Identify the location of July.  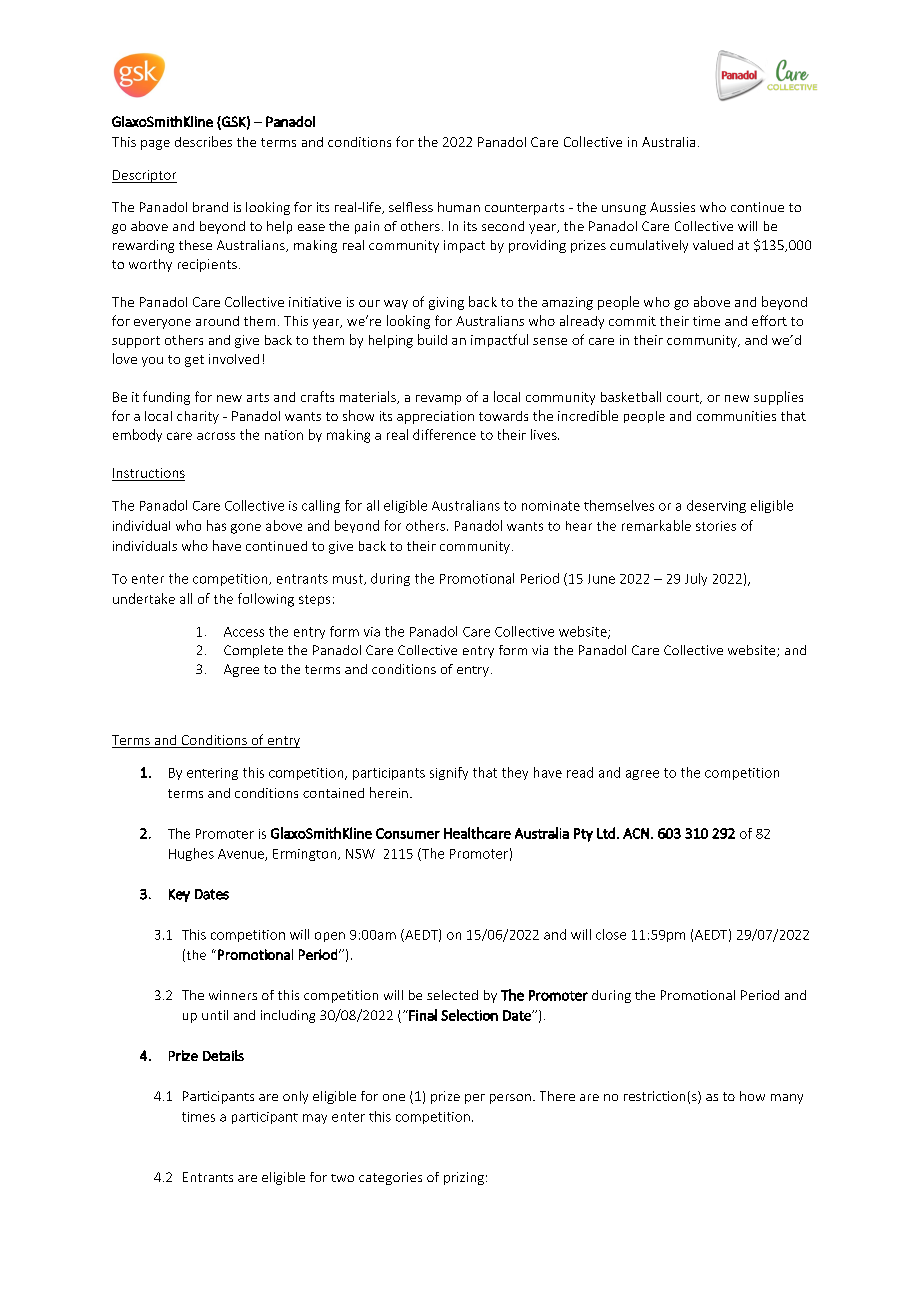
(696, 579).
